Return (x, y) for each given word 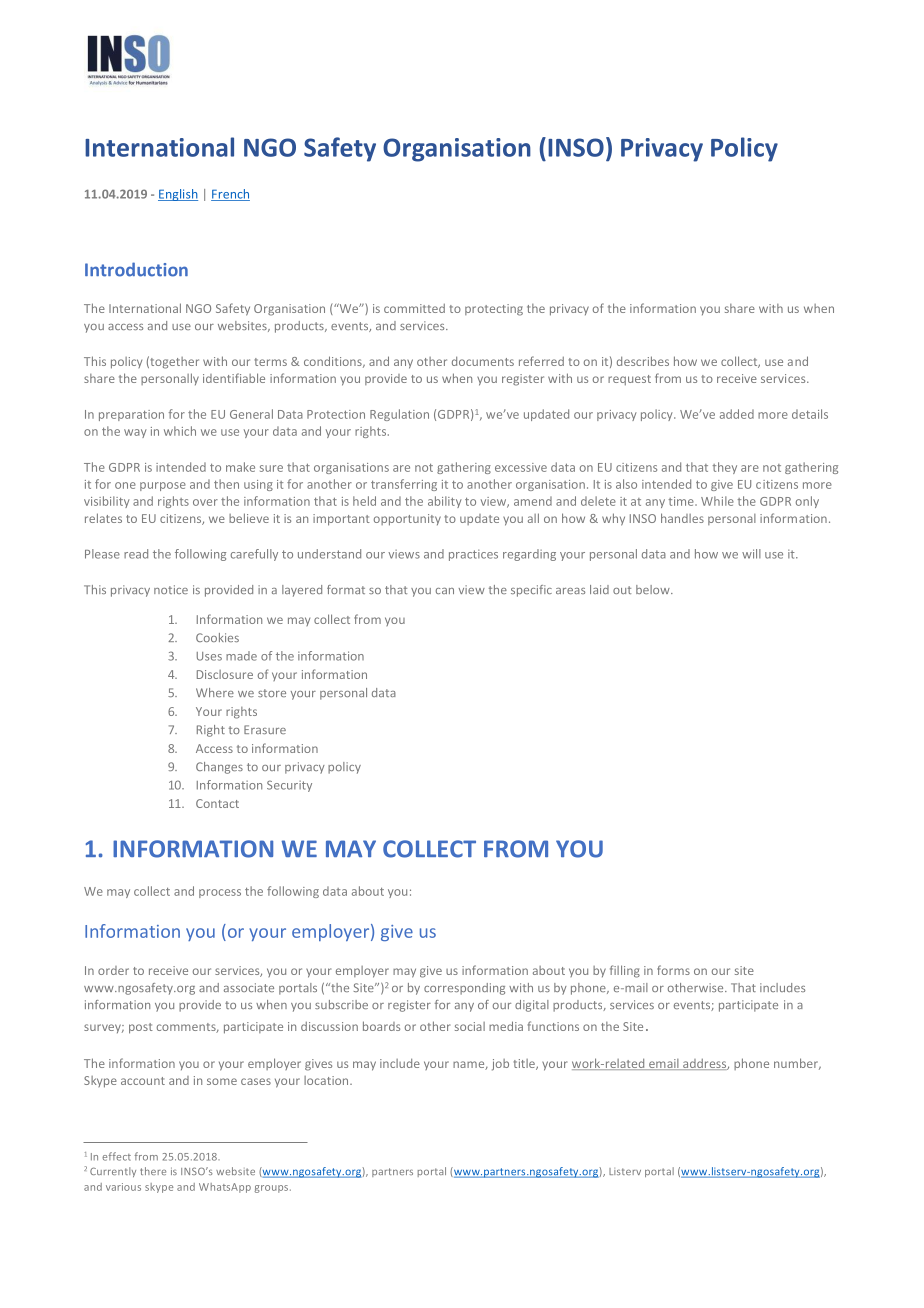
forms (673, 970)
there (153, 1171)
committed (414, 308)
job (500, 1065)
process (220, 893)
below (654, 589)
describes (643, 361)
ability (445, 502)
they (725, 468)
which (180, 431)
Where (215, 692)
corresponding (464, 989)
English (178, 195)
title (525, 1064)
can (445, 591)
